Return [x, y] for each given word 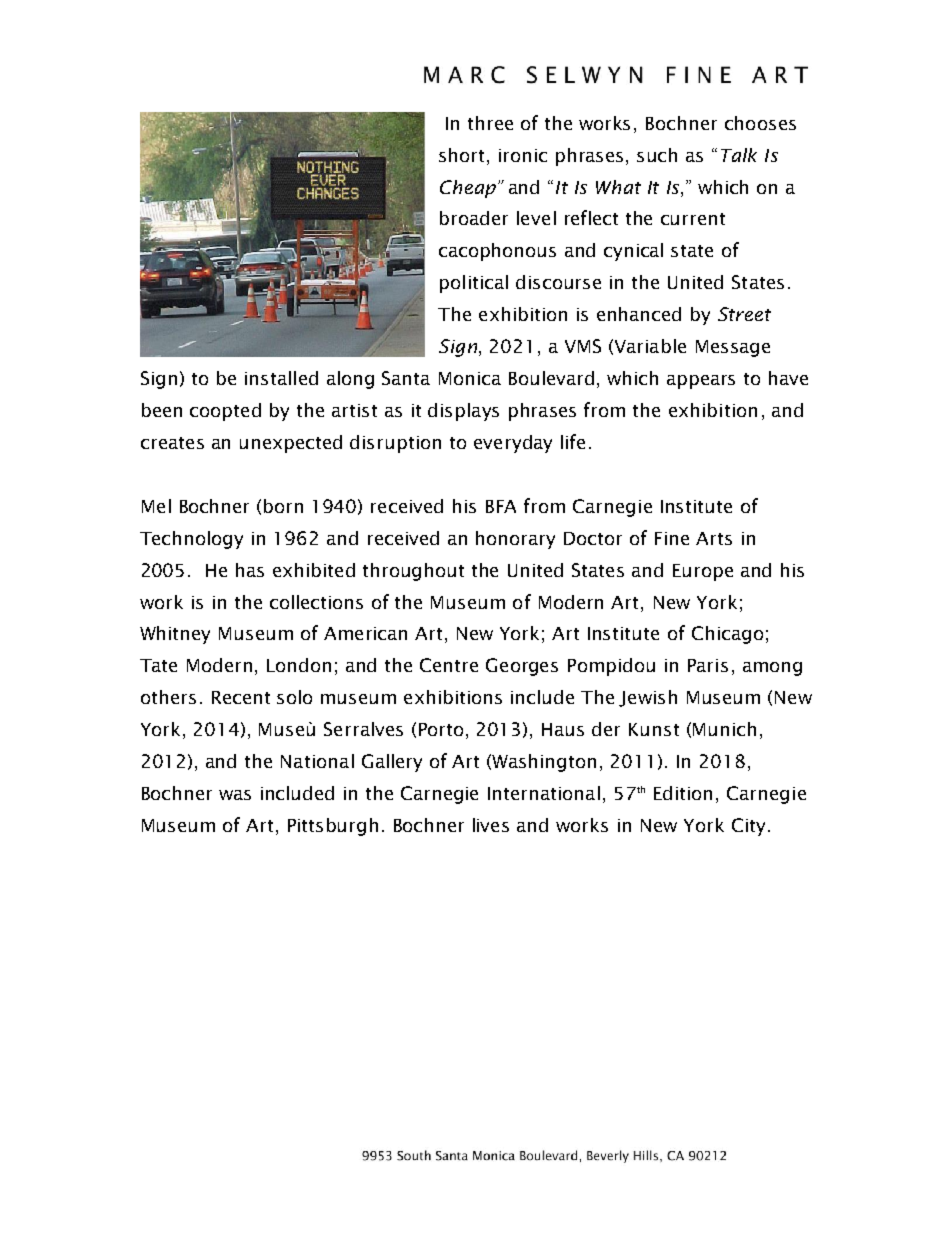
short [463, 155]
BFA [501, 506]
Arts [714, 538]
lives [491, 825]
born [283, 506]
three [490, 123]
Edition [683, 793]
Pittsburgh [333, 827]
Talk [739, 155]
